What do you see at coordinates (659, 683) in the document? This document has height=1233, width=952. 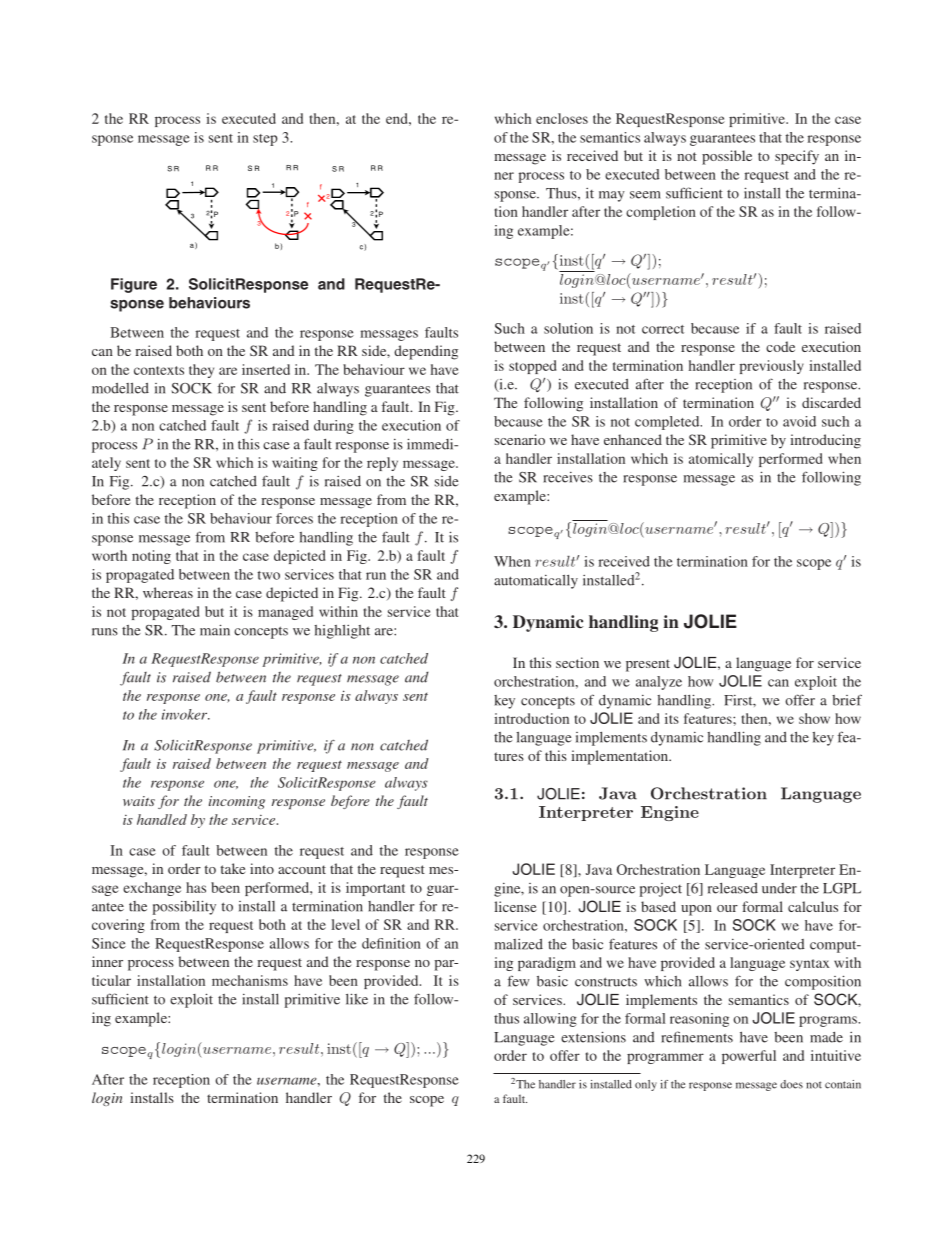 I see `analyze` at bounding box center [659, 683].
